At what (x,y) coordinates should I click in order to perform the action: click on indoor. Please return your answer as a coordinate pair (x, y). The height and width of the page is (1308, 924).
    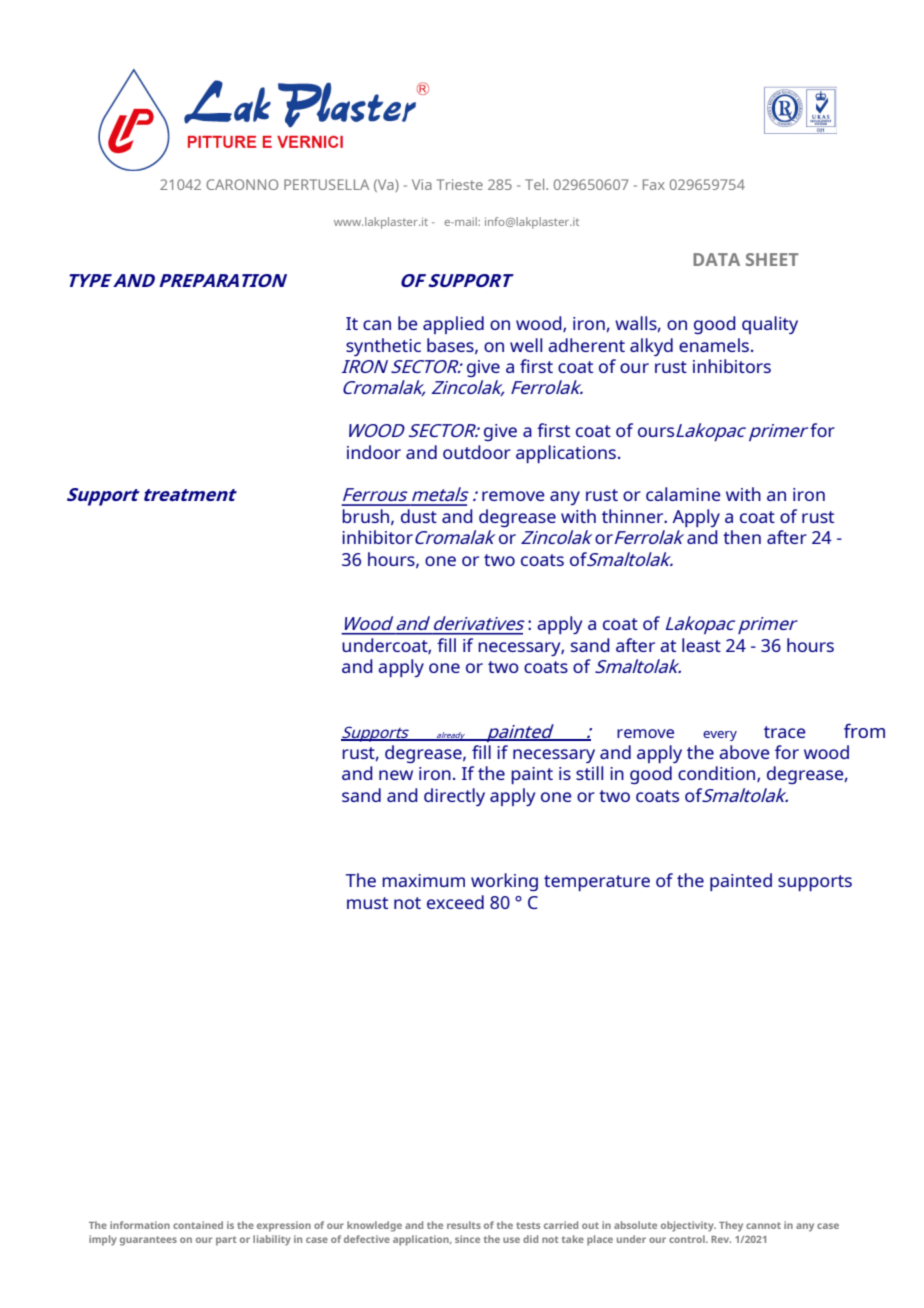
    Looking at the image, I should click on (374, 452).
